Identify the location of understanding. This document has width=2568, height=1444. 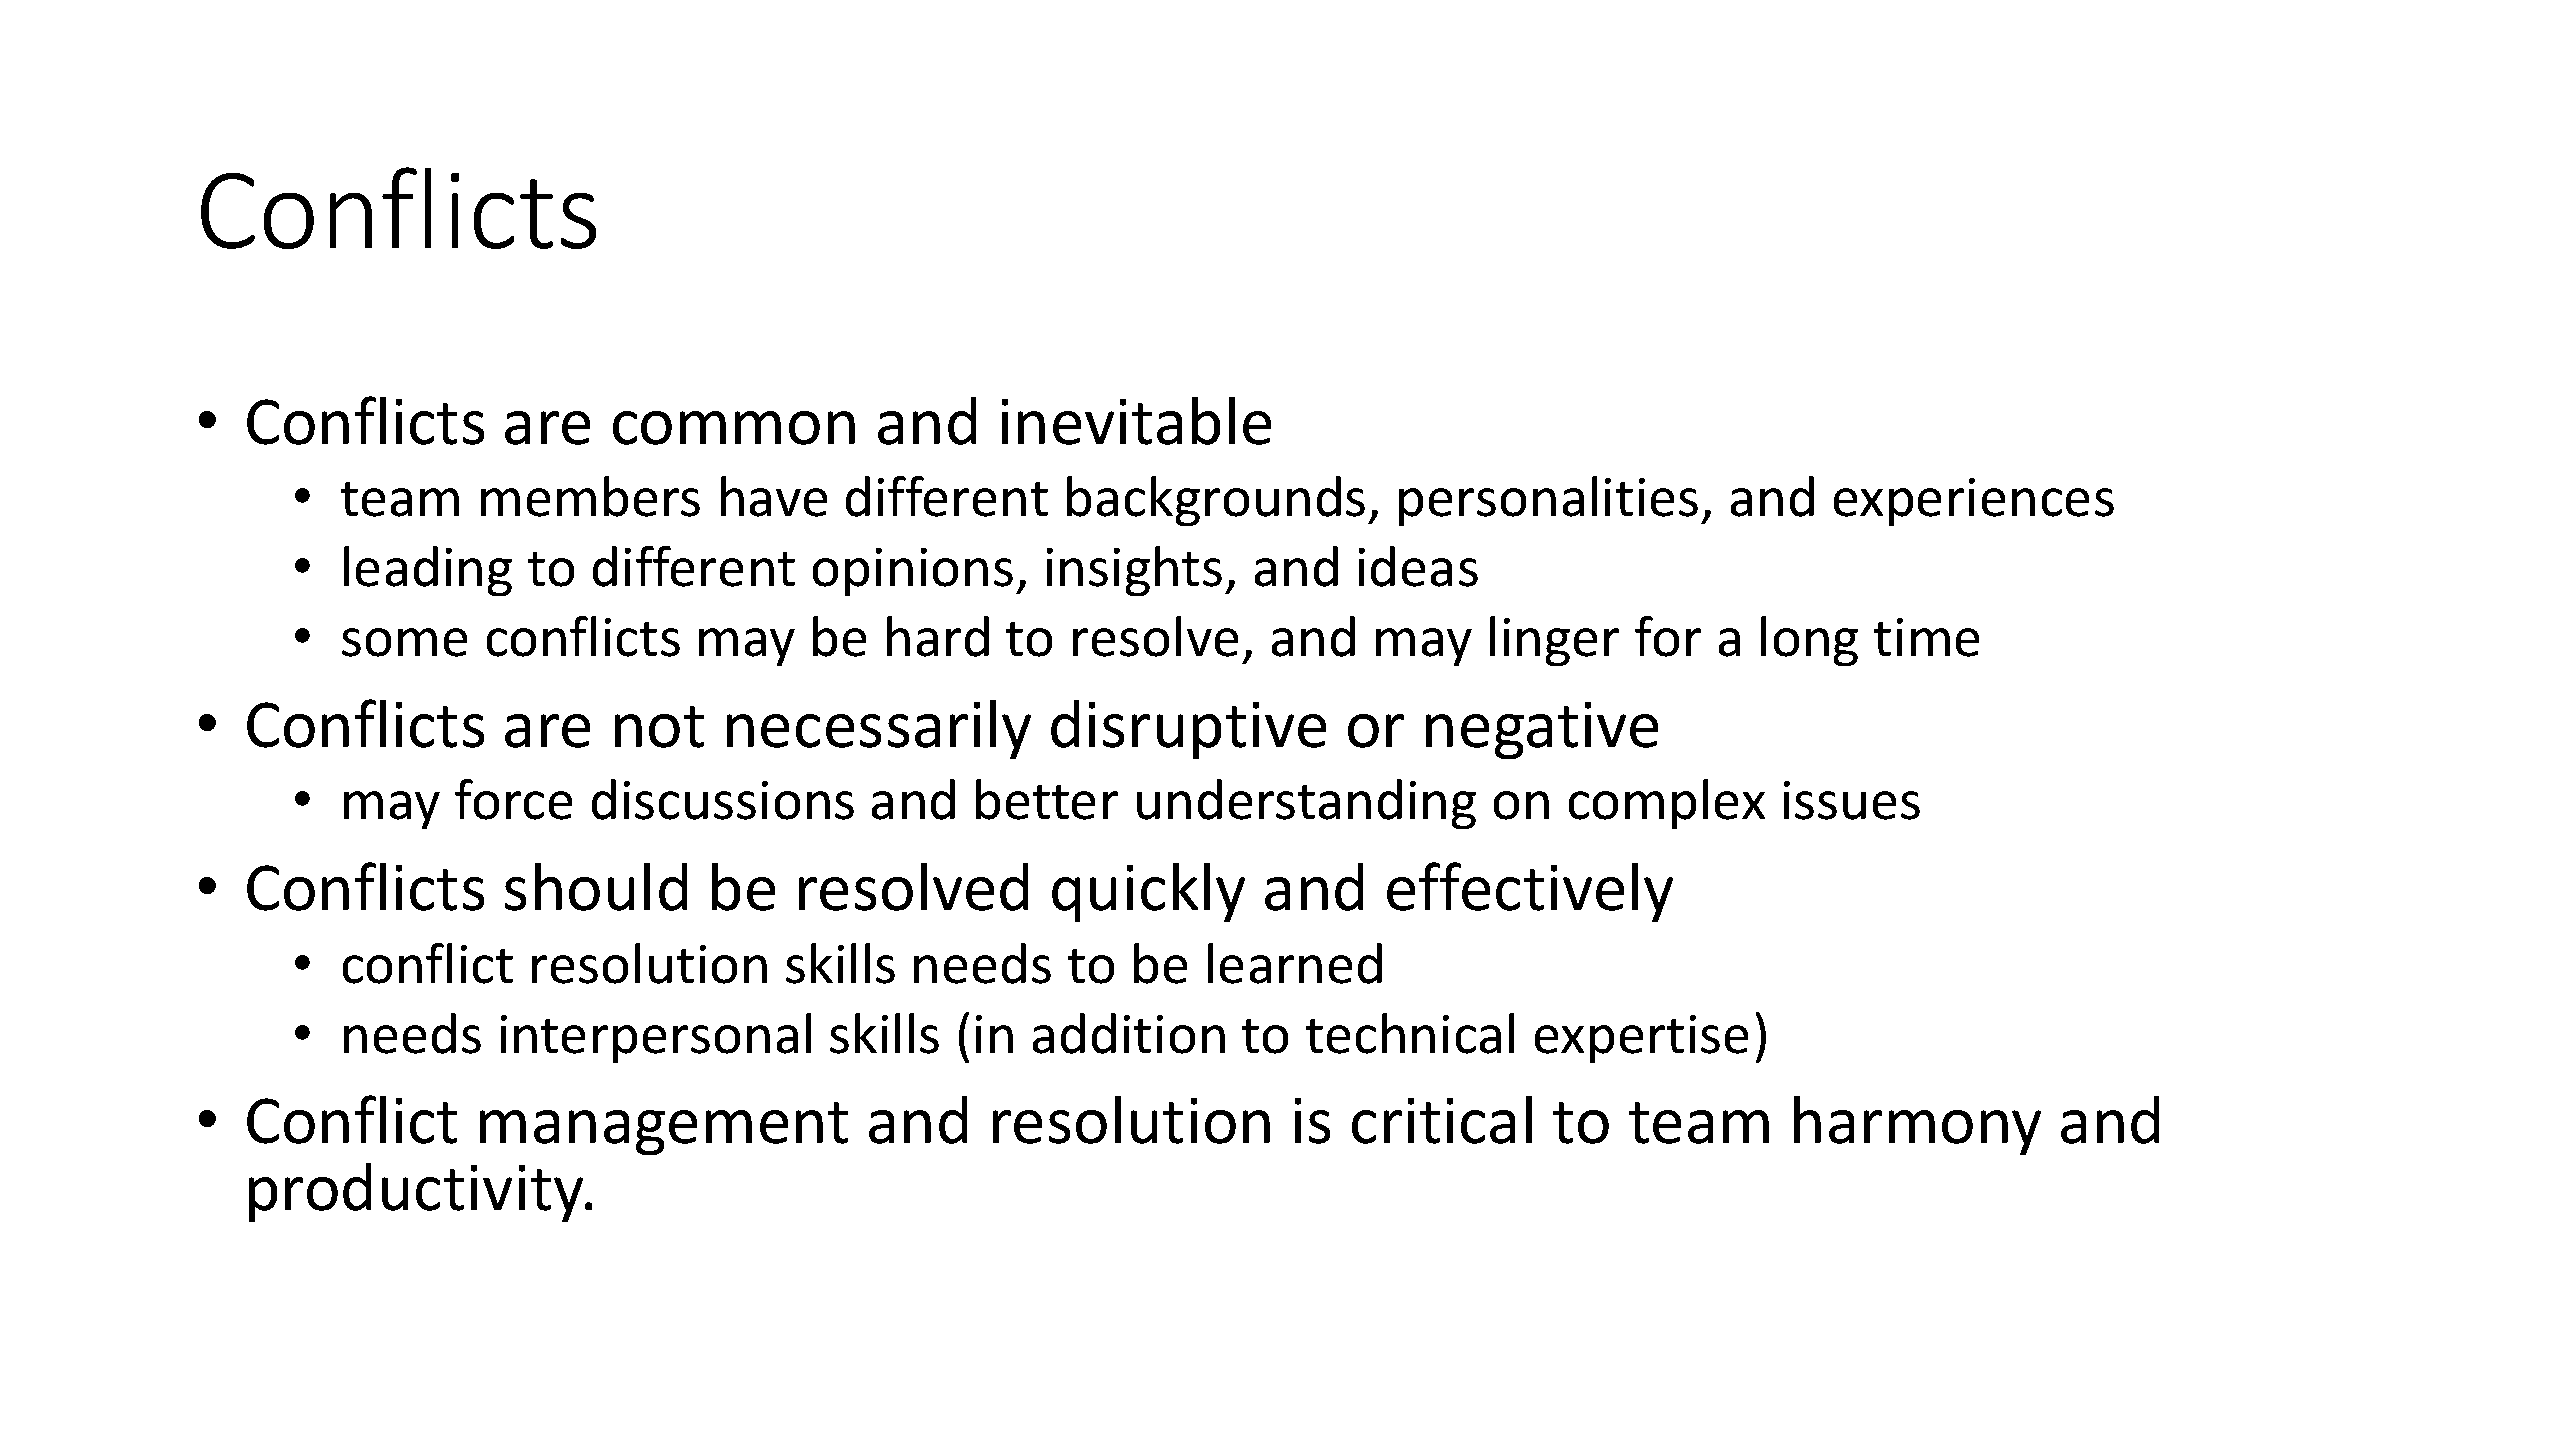
(1306, 804).
